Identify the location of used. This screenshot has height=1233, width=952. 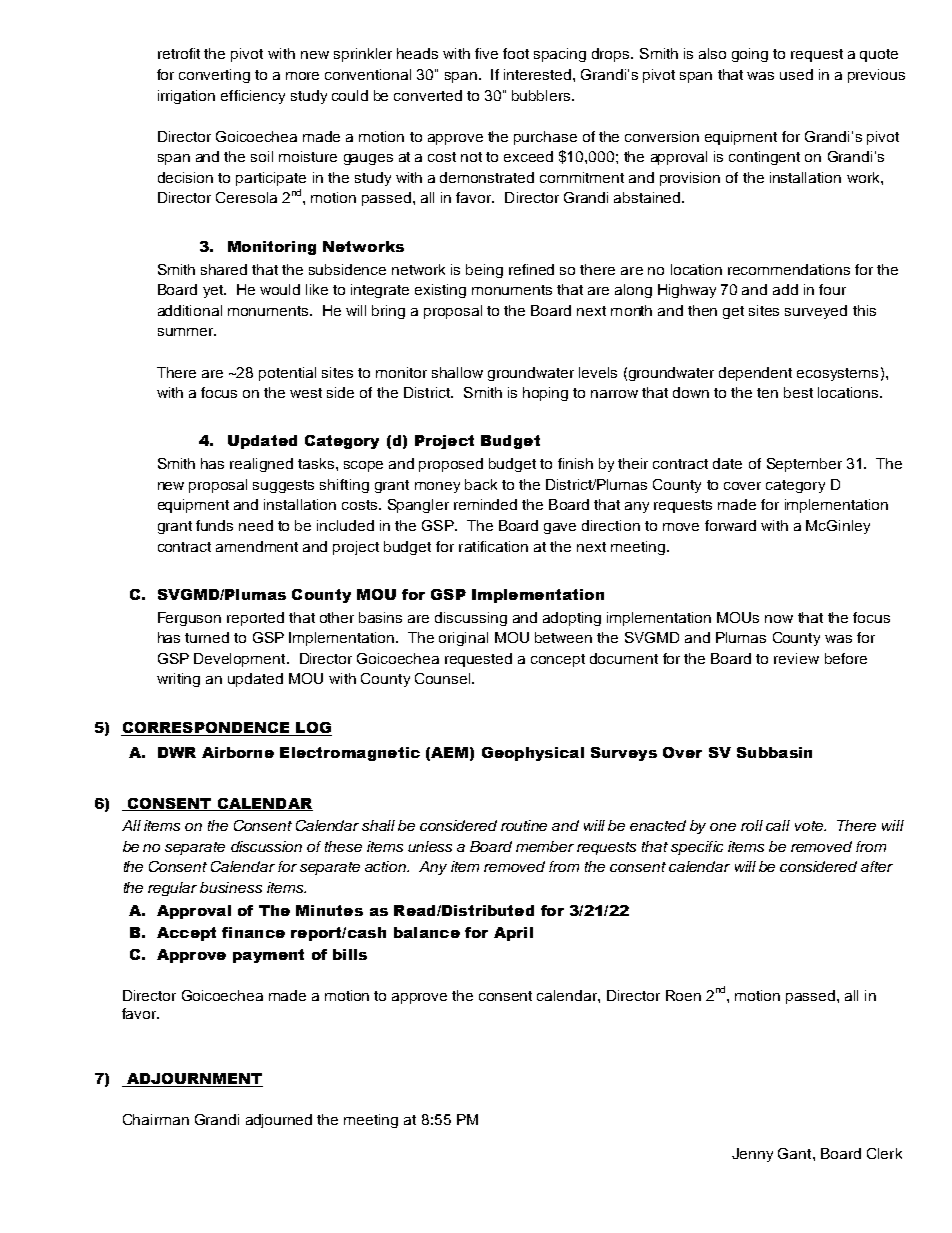
(796, 74).
